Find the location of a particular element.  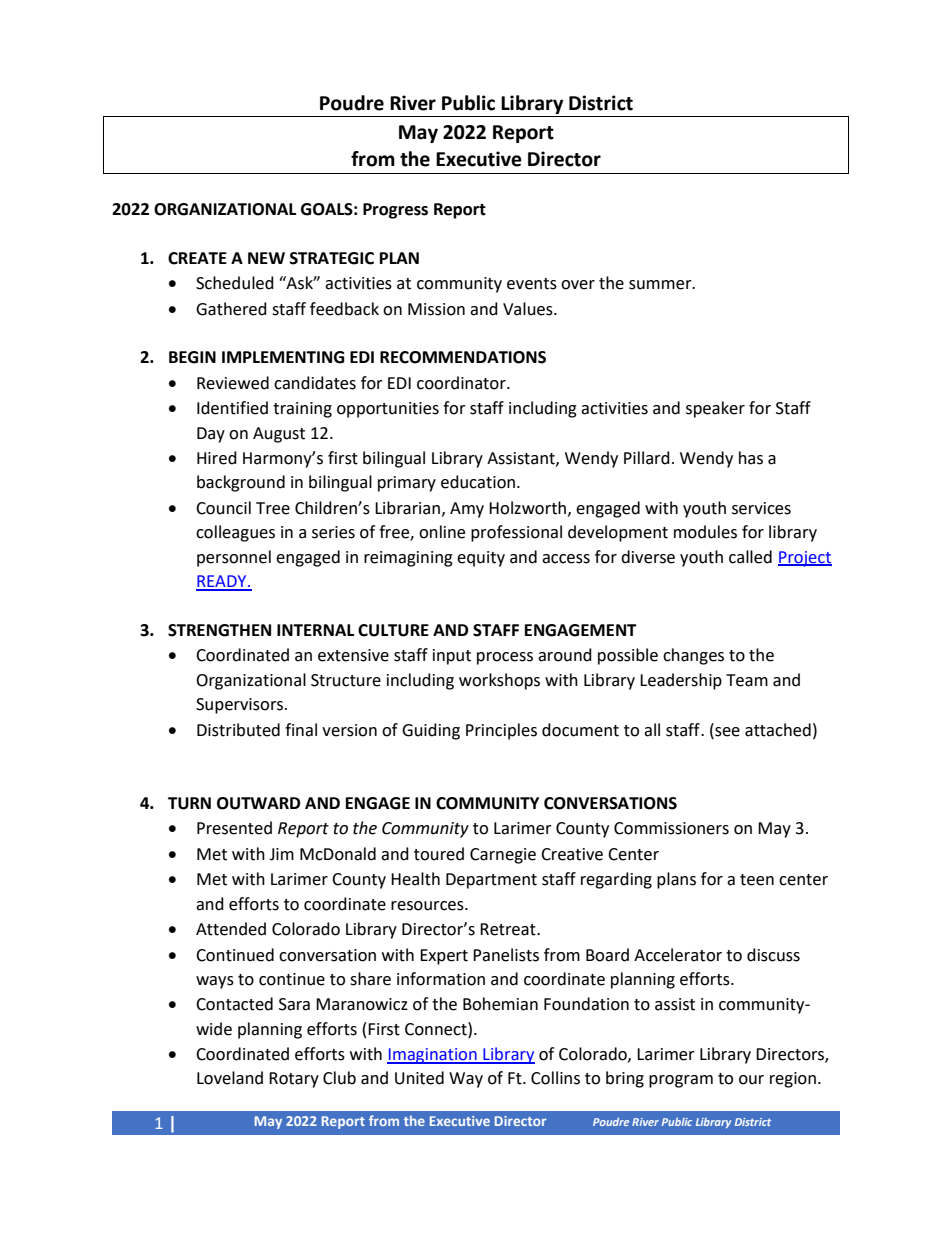

services is located at coordinates (761, 508).
